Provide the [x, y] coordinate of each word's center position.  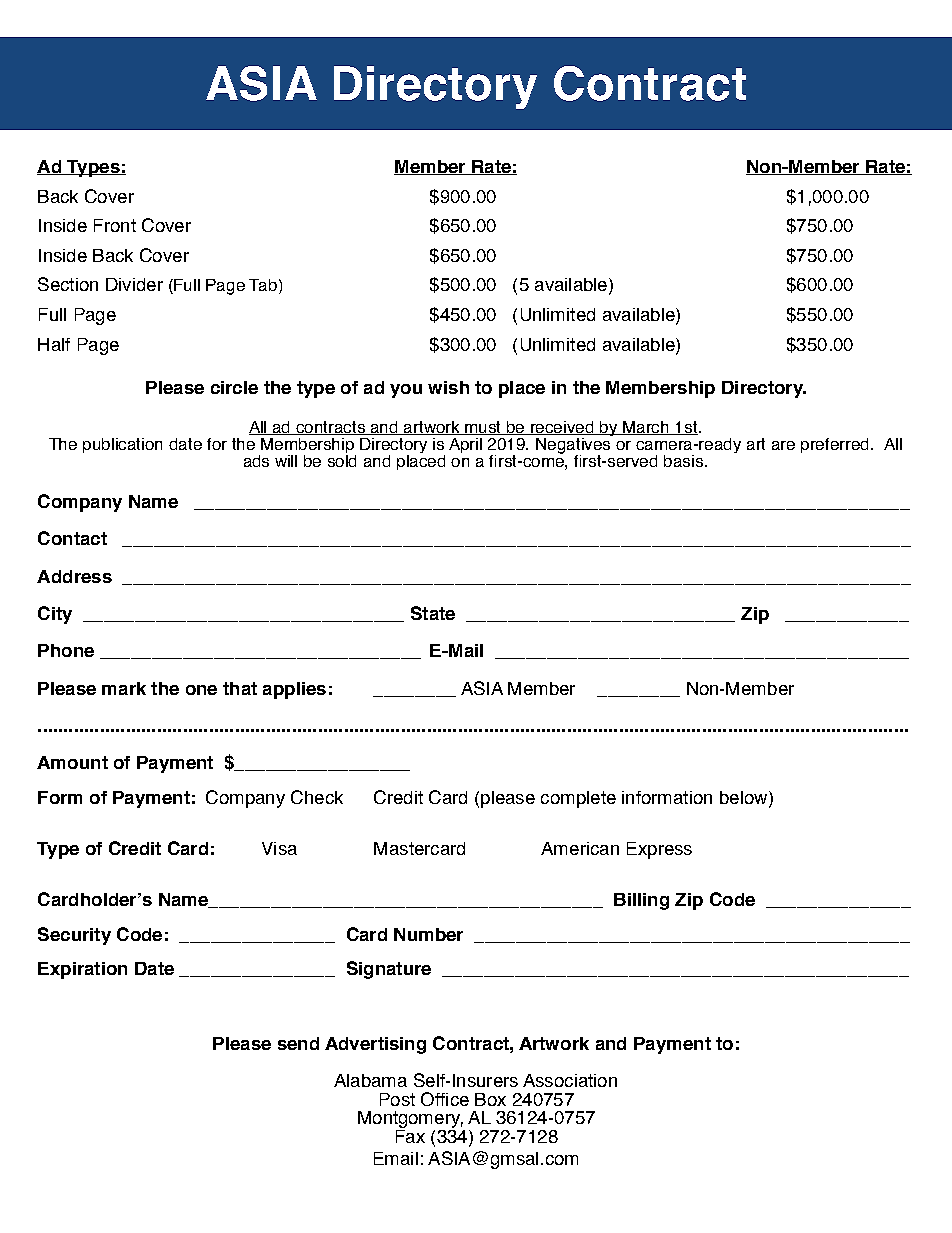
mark [124, 688]
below [745, 797]
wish [448, 387]
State [433, 613]
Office [445, 1099]
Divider [134, 284]
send [298, 1043]
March [647, 428]
